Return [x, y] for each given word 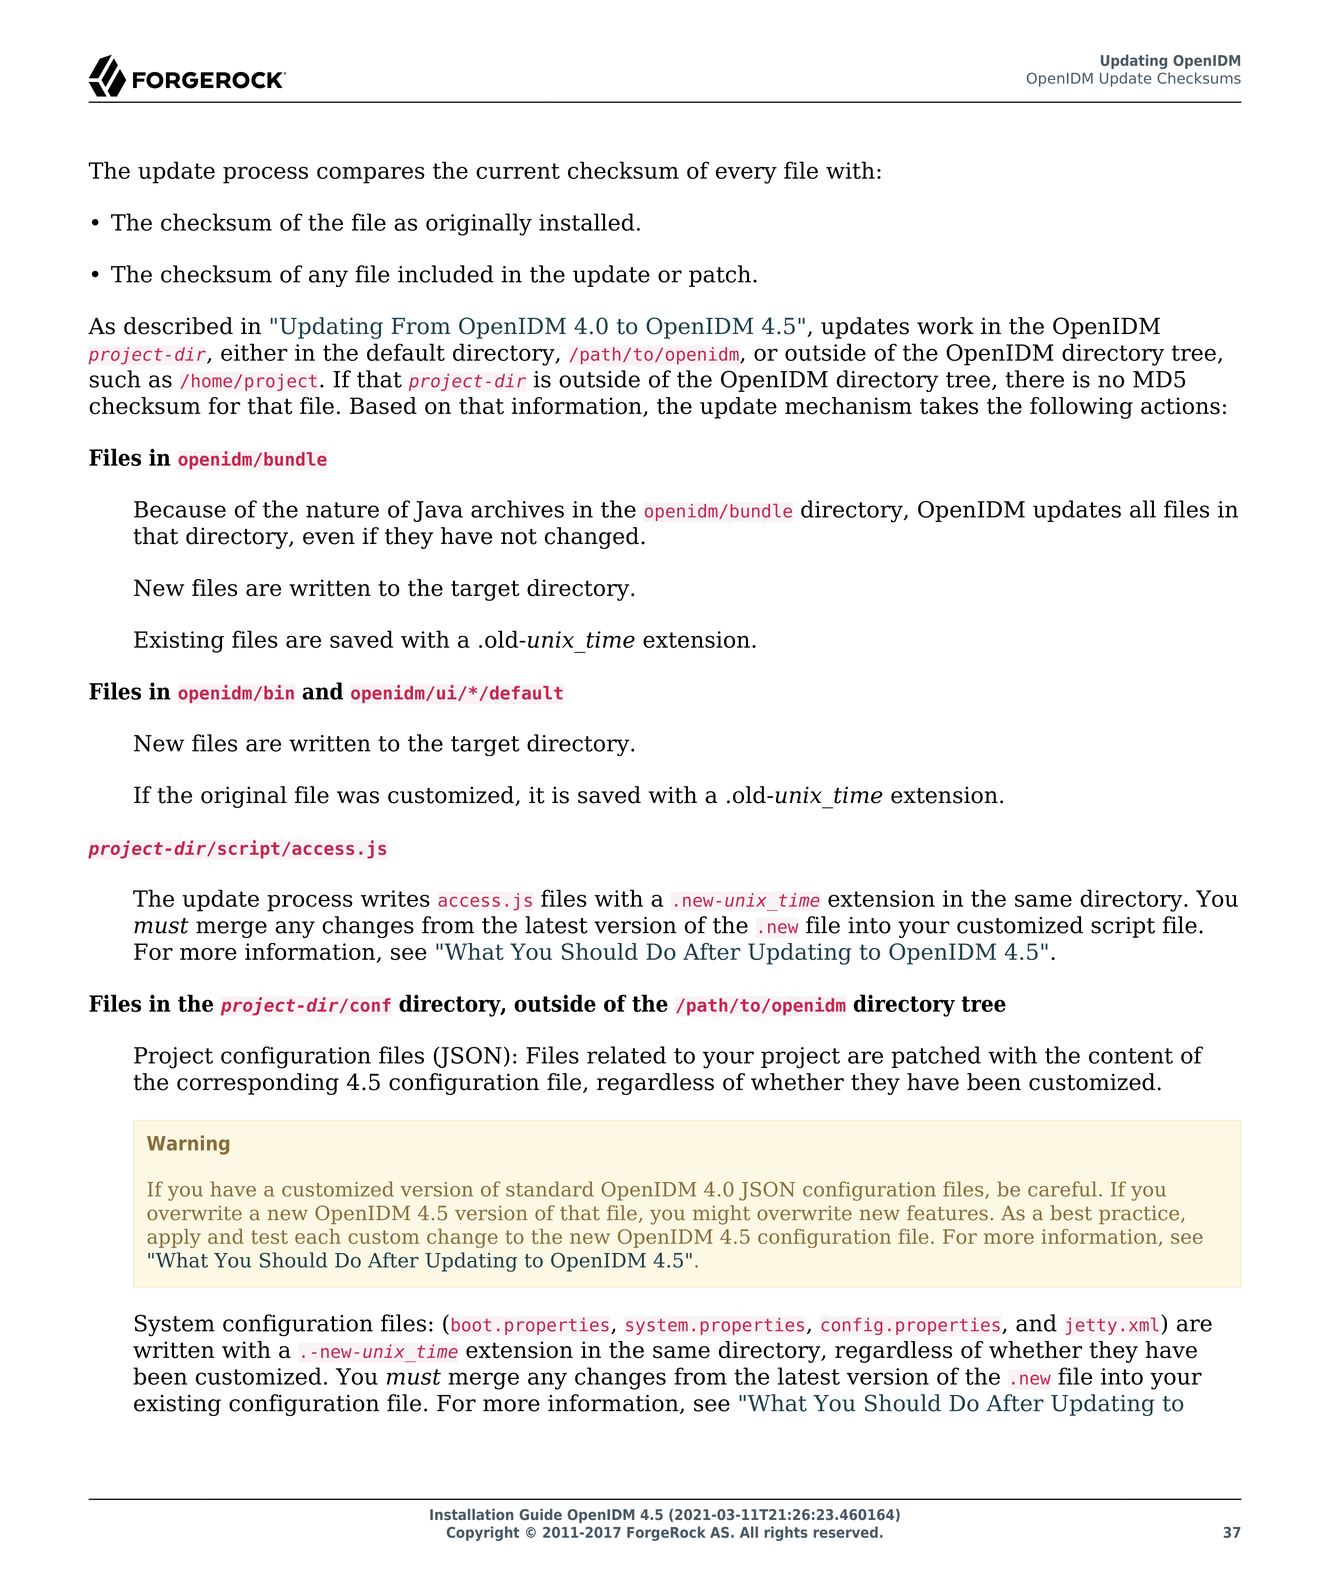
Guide [540, 1514]
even [329, 538]
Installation [472, 1514]
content [1131, 1056]
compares [371, 175]
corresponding [258, 1084]
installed [587, 222]
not [519, 537]
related [626, 1055]
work [945, 326]
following [1081, 408]
